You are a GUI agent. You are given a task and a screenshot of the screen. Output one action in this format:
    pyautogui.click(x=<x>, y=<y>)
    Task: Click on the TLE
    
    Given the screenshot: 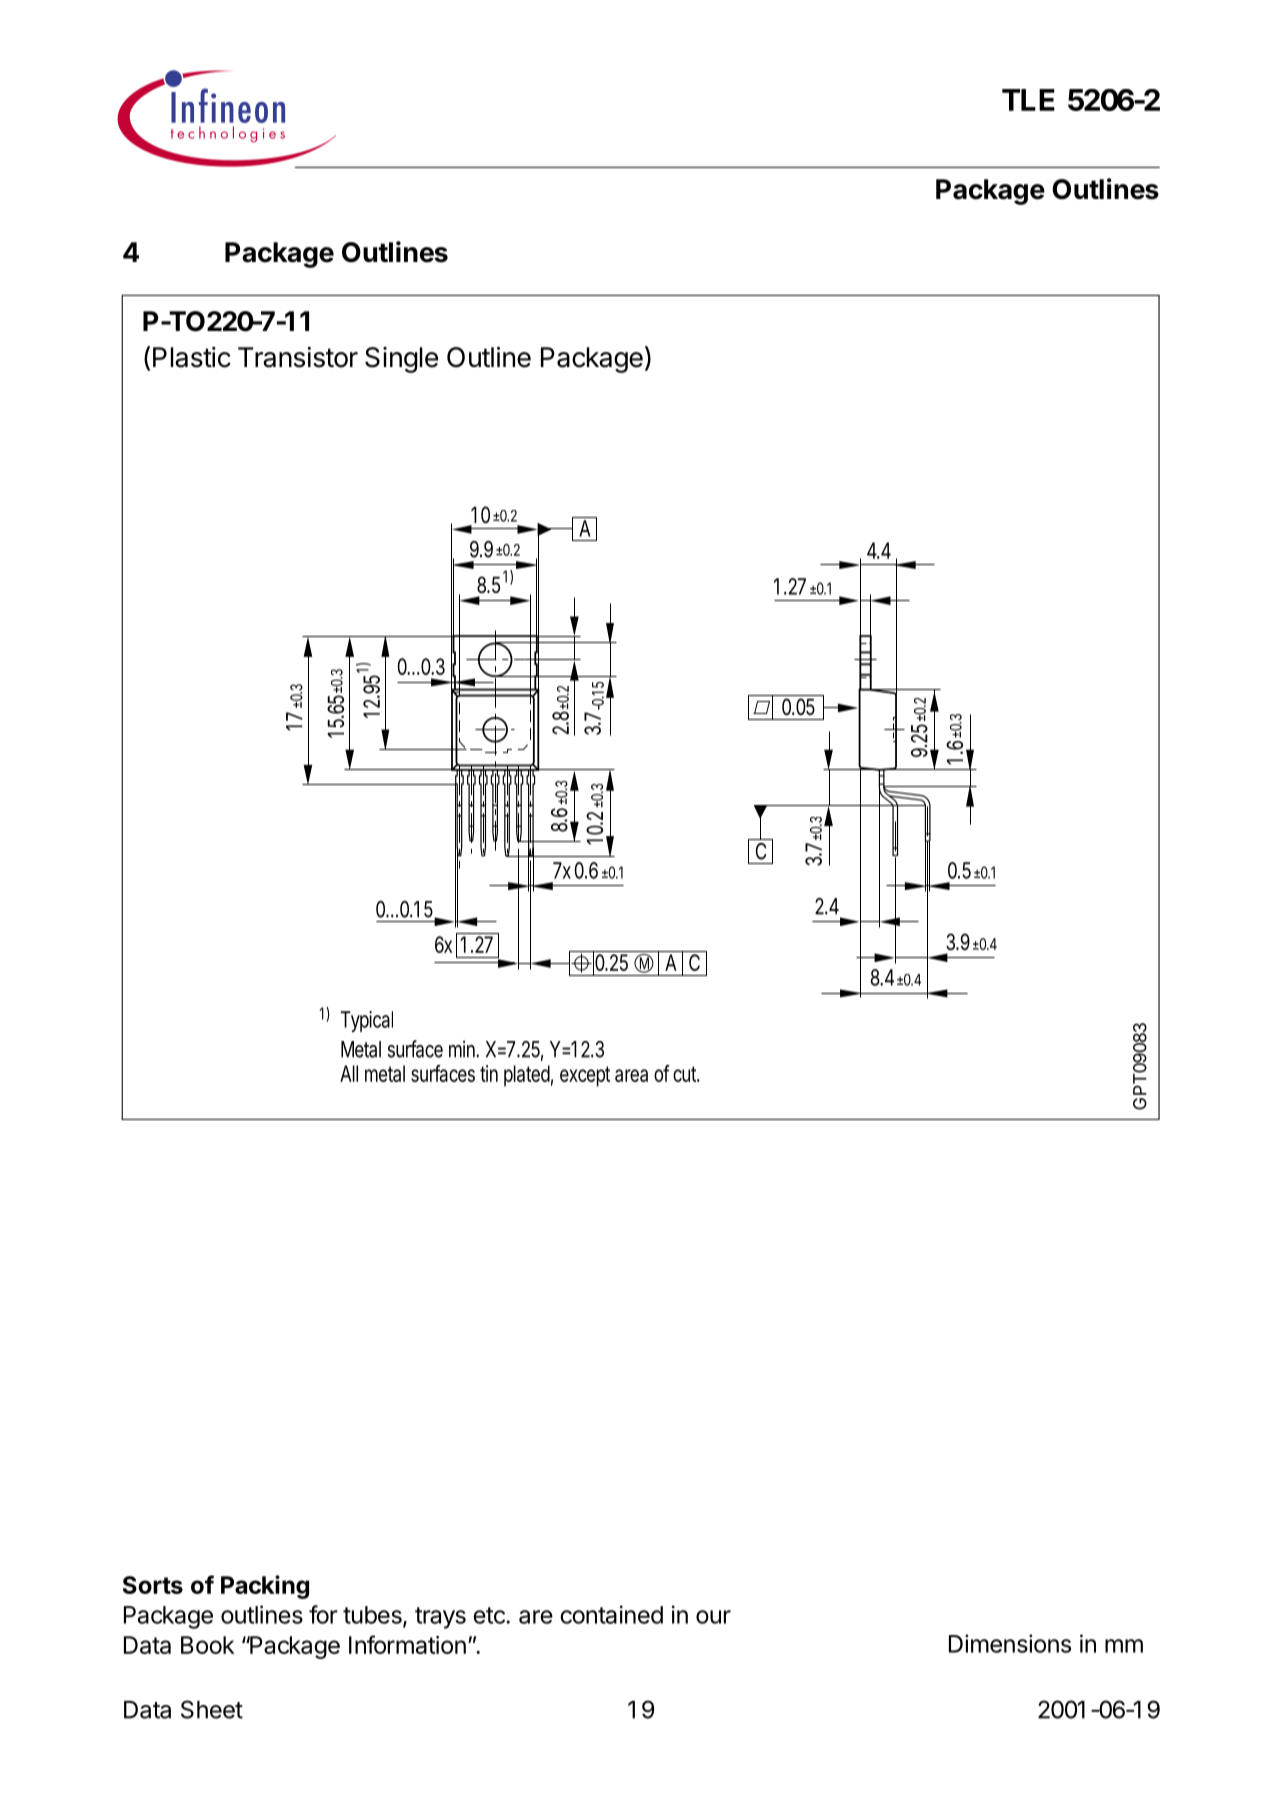 What is the action you would take?
    pyautogui.click(x=1028, y=100)
